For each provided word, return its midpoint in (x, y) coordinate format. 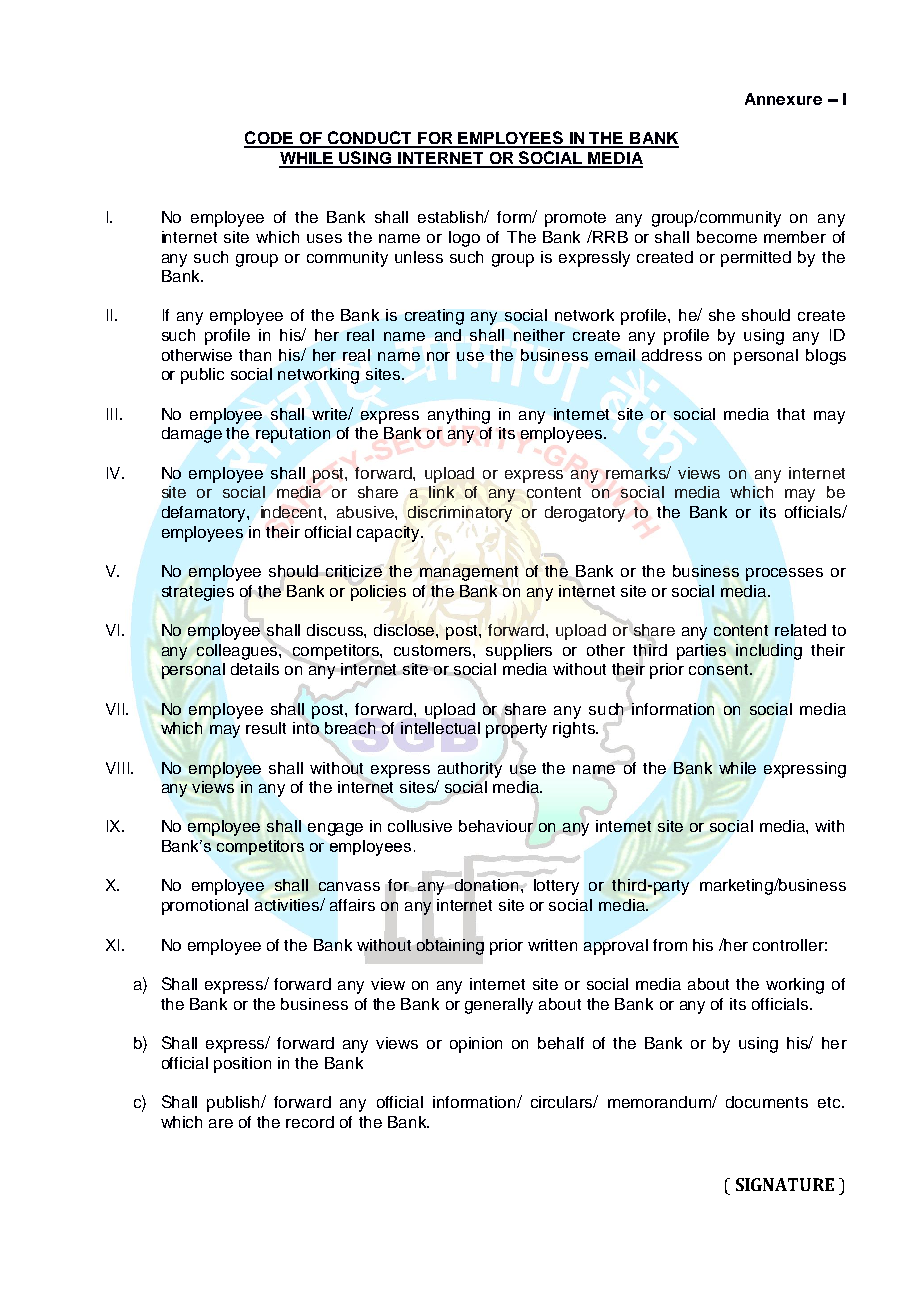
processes (784, 574)
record (310, 1122)
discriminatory (460, 514)
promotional (205, 907)
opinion (476, 1045)
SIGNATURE (785, 1184)
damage (192, 435)
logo (464, 239)
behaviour (496, 827)
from (670, 945)
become (727, 237)
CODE (269, 139)
